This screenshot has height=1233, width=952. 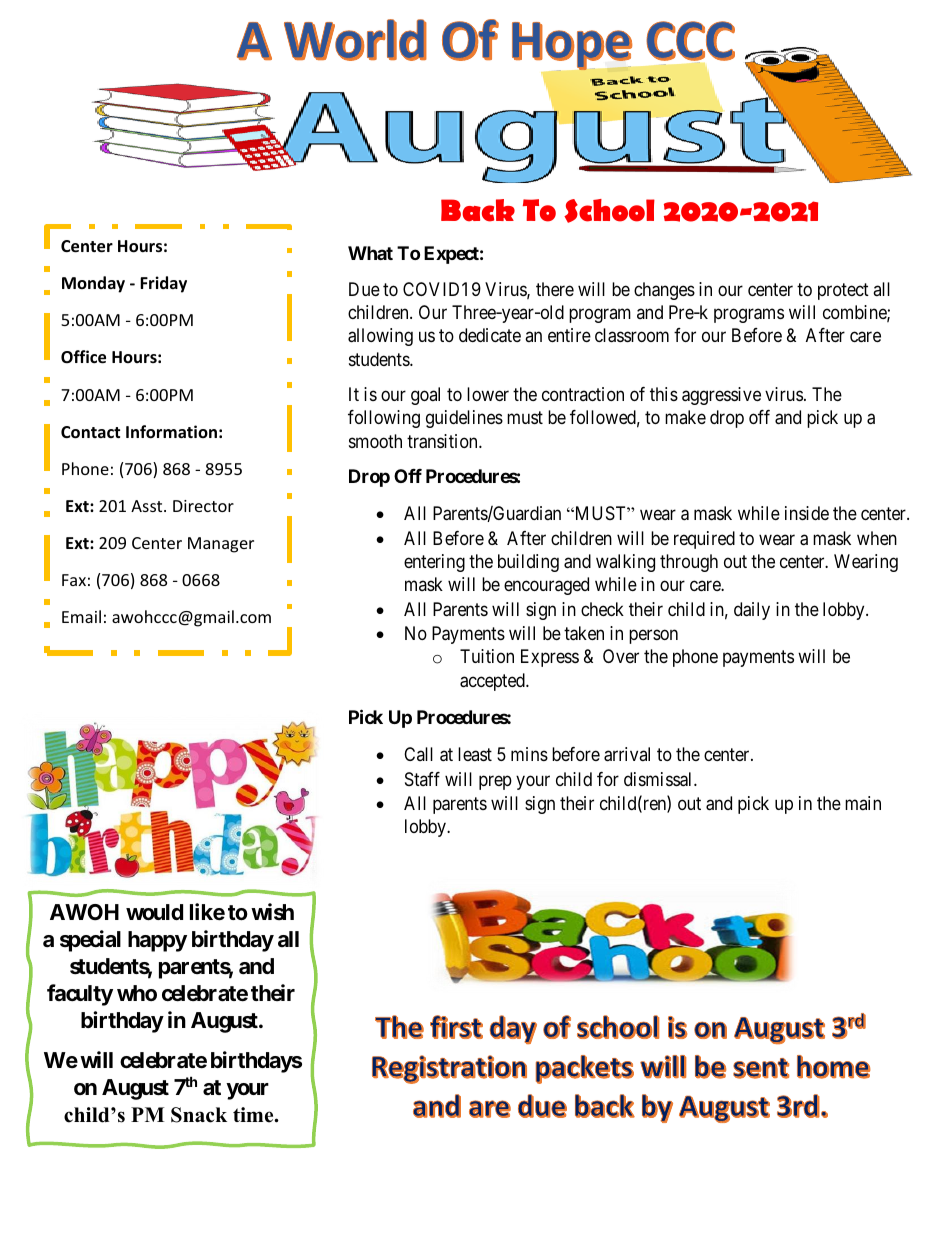 What do you see at coordinates (752, 611) in the screenshot?
I see `daily` at bounding box center [752, 611].
